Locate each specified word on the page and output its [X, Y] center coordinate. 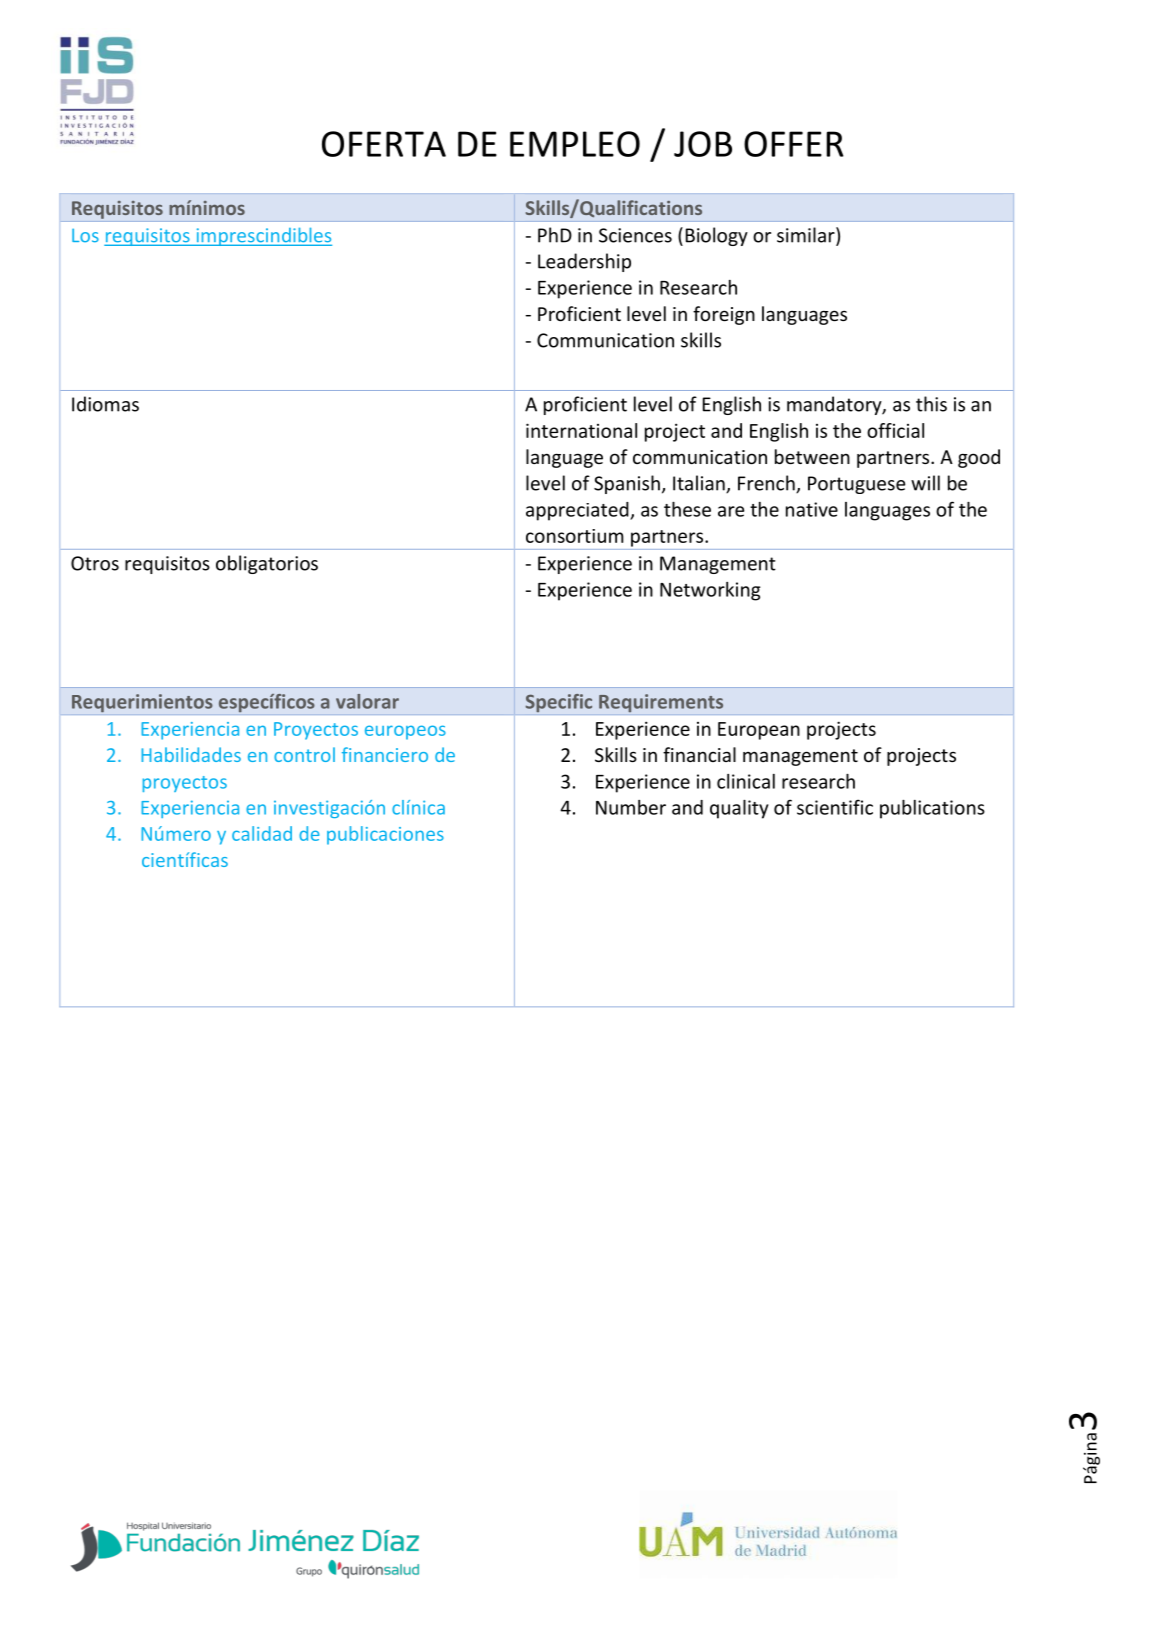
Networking [710, 591]
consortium [575, 536]
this [931, 404]
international [581, 430]
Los [85, 235]
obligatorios [267, 564]
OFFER [794, 144]
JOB [703, 144]
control [304, 754]
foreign [724, 315]
